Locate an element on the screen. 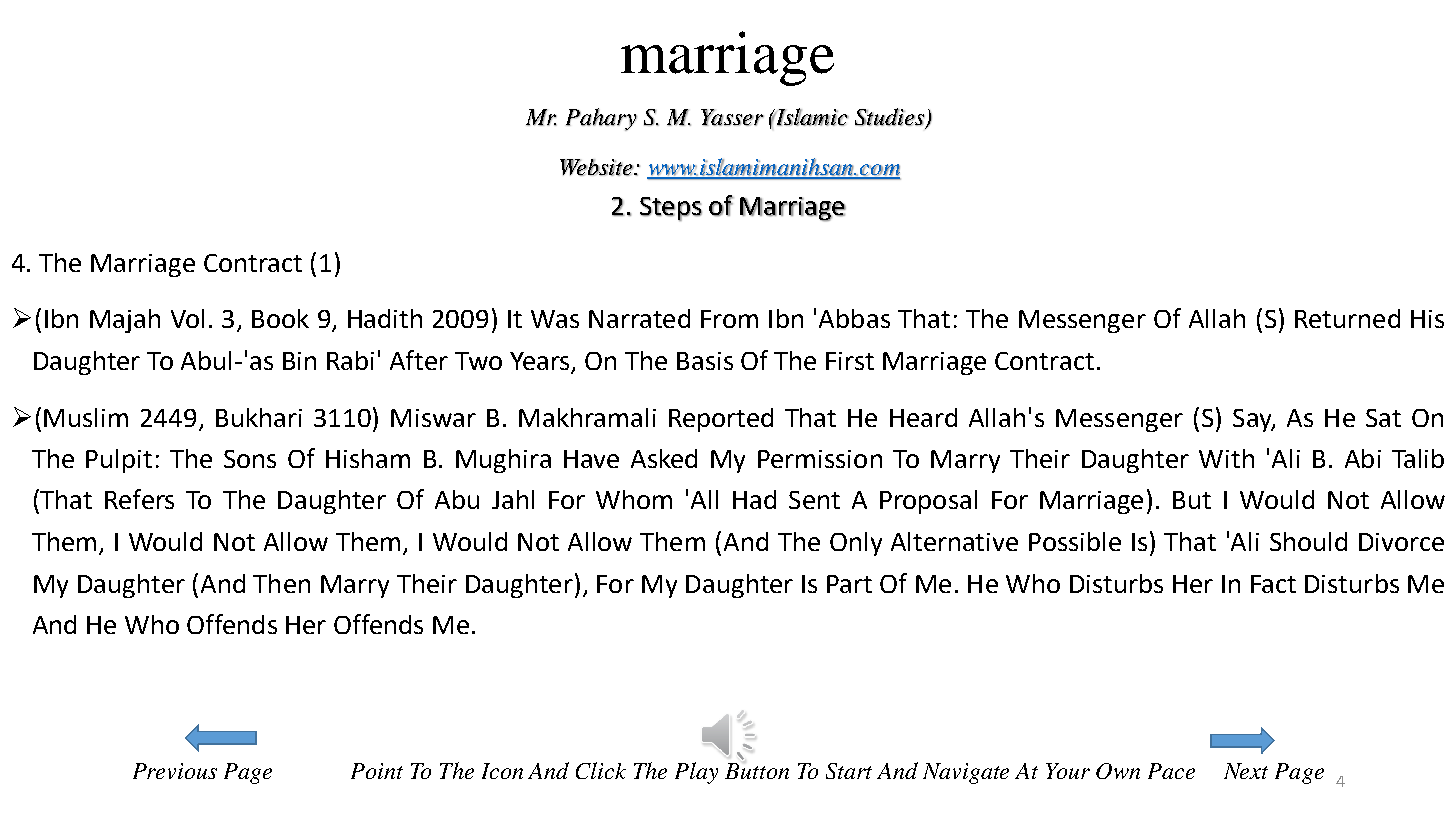  Studies is located at coordinates (890, 117).
